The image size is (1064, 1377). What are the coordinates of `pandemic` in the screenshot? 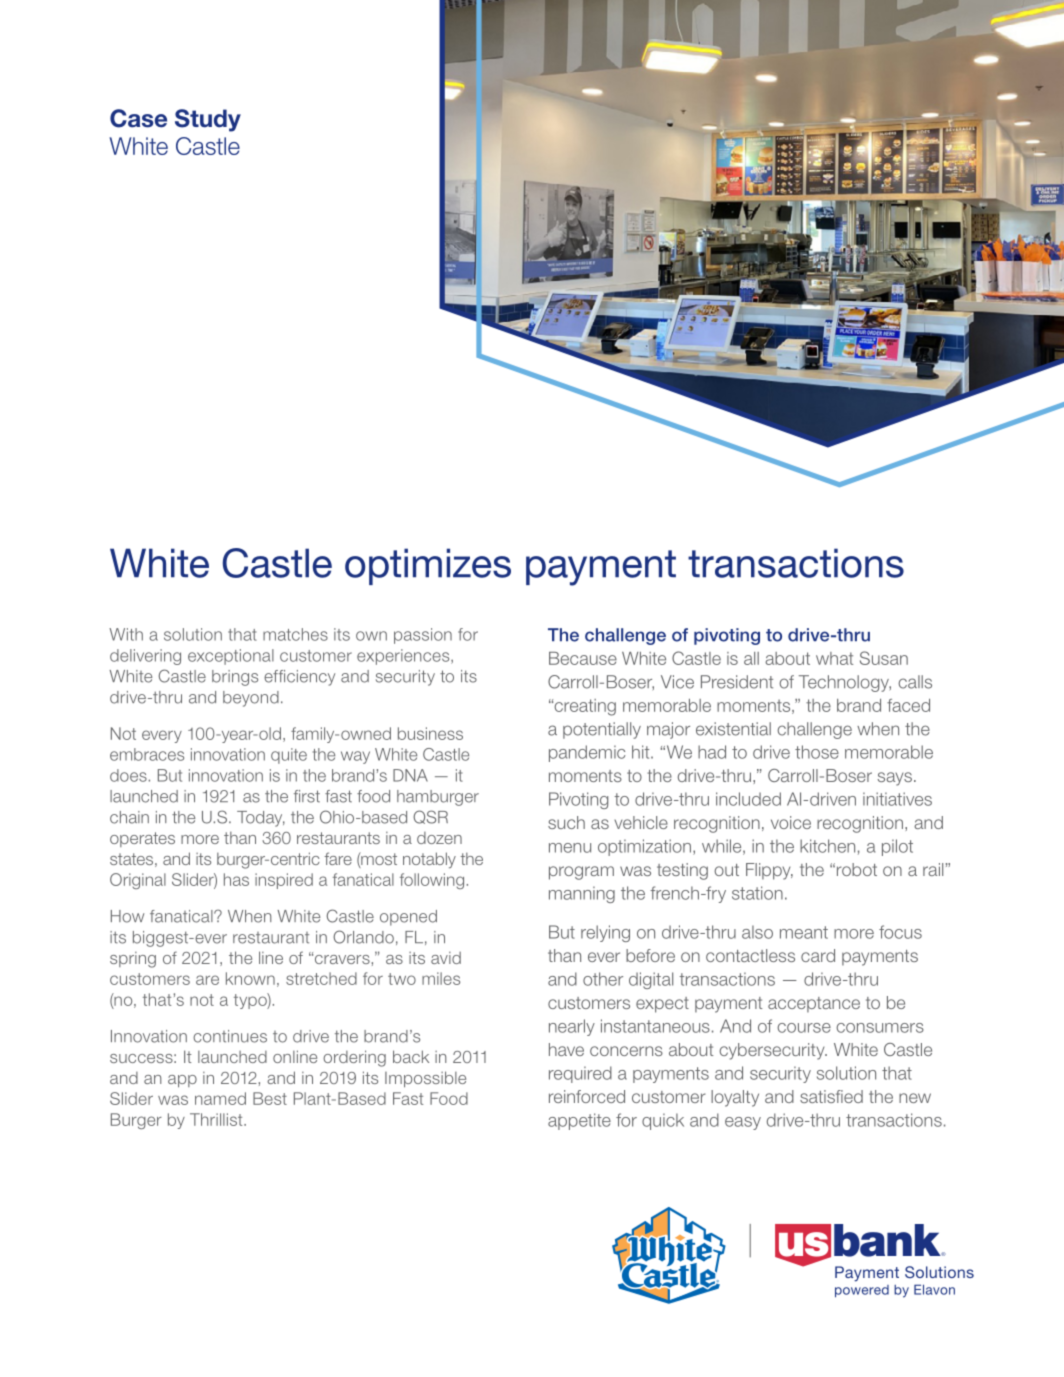 It's located at (587, 753).
